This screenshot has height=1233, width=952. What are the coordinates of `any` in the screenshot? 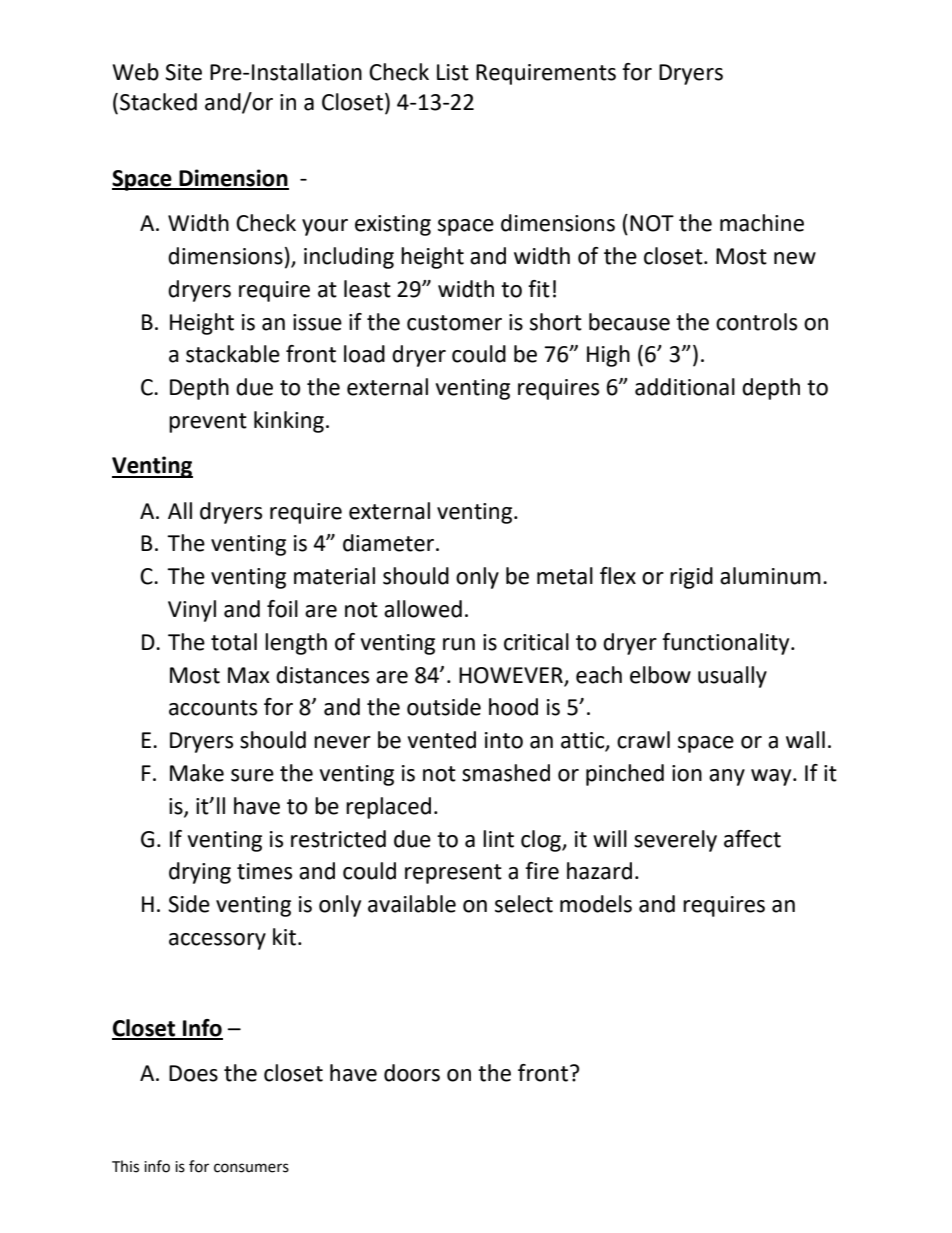 It's located at (727, 777).
